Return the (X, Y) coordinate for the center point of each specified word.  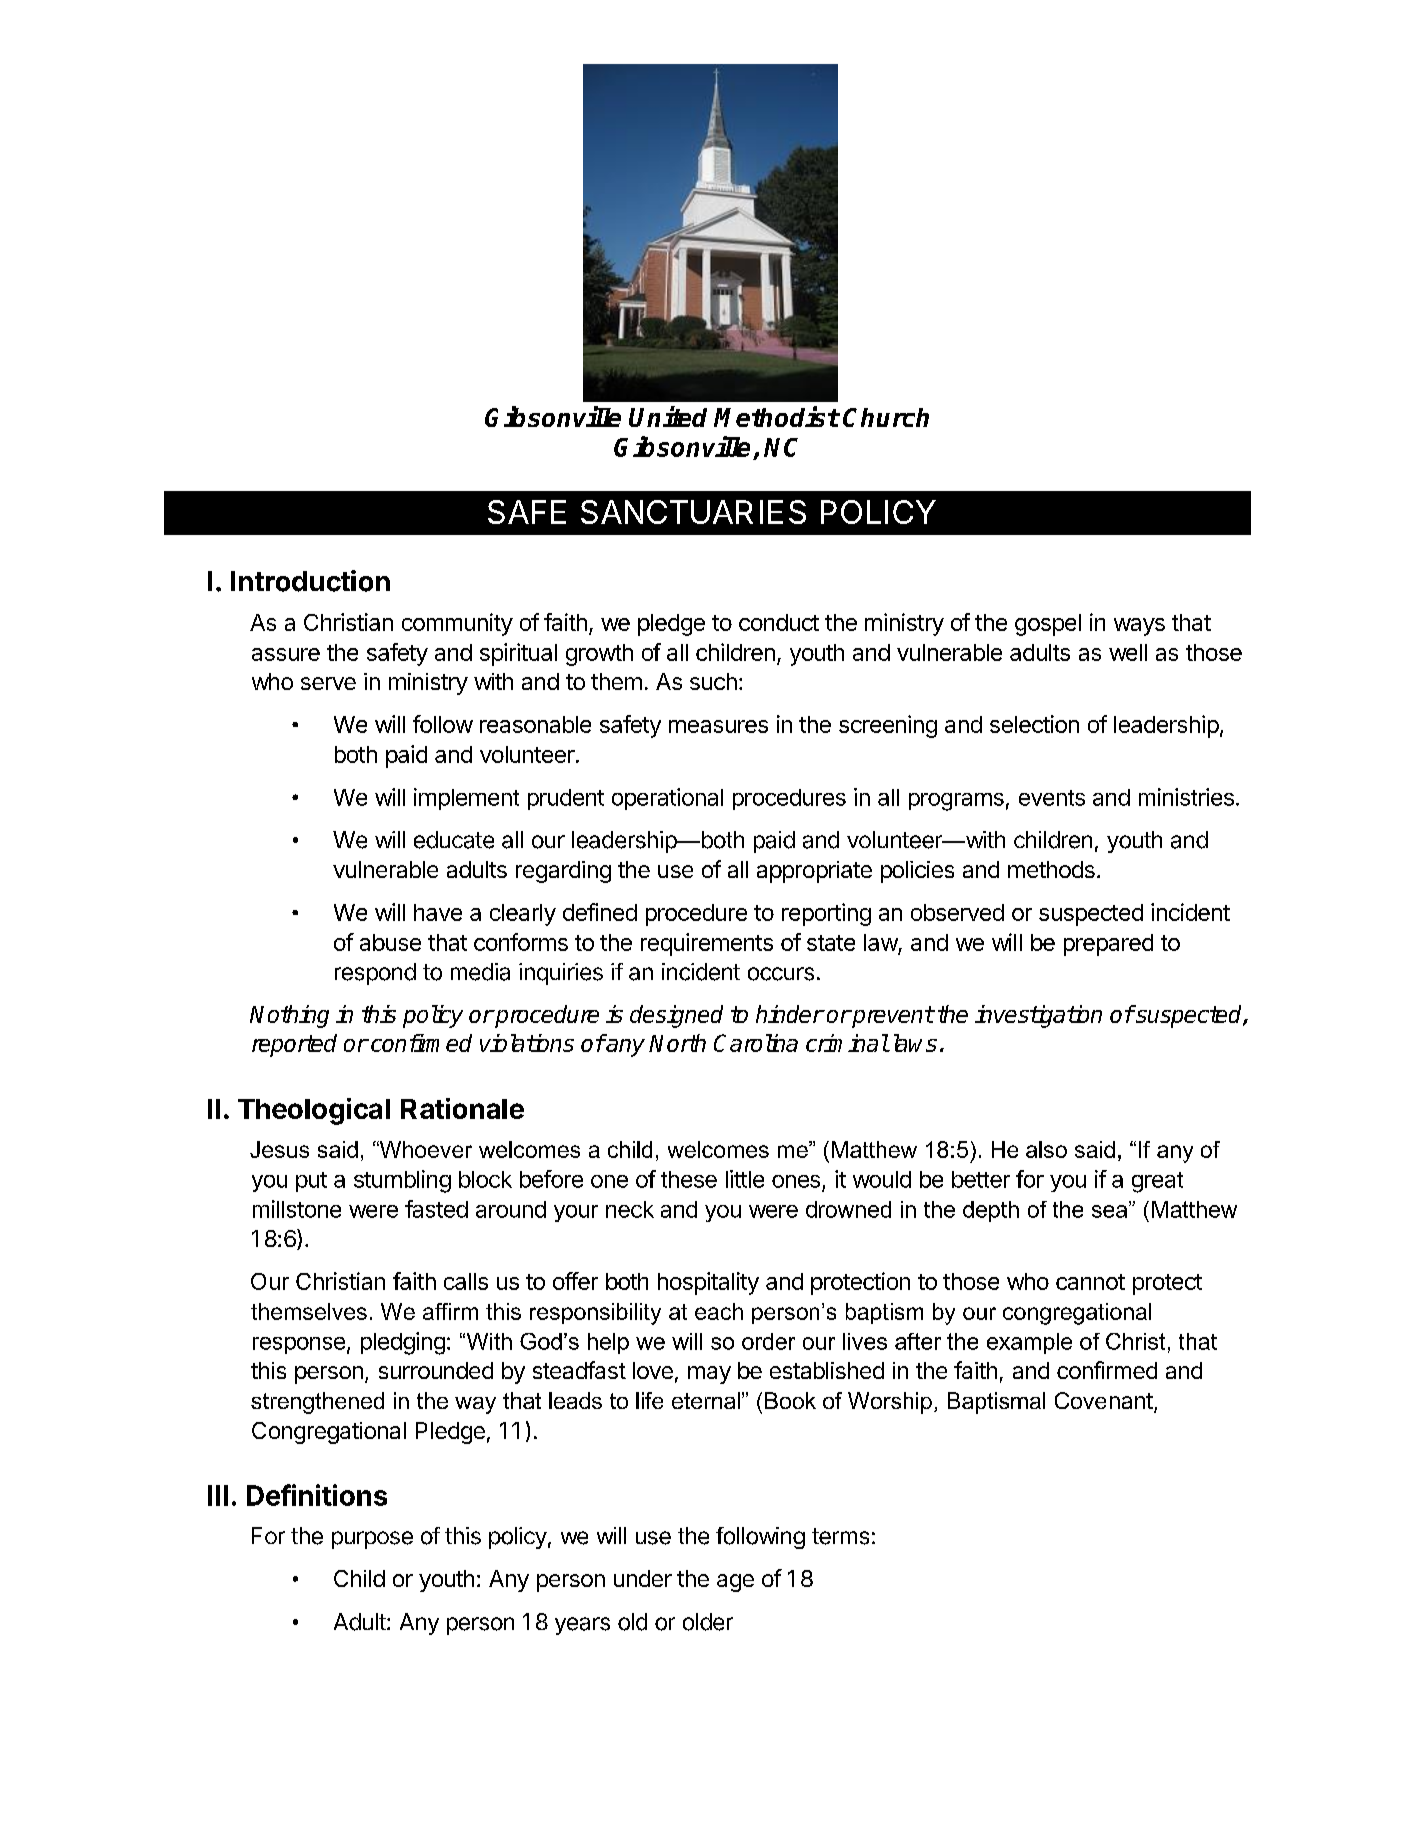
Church (886, 417)
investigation (1038, 1016)
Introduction (310, 581)
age (735, 1583)
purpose (372, 1540)
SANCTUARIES (693, 512)
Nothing (289, 1016)
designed (676, 1016)
